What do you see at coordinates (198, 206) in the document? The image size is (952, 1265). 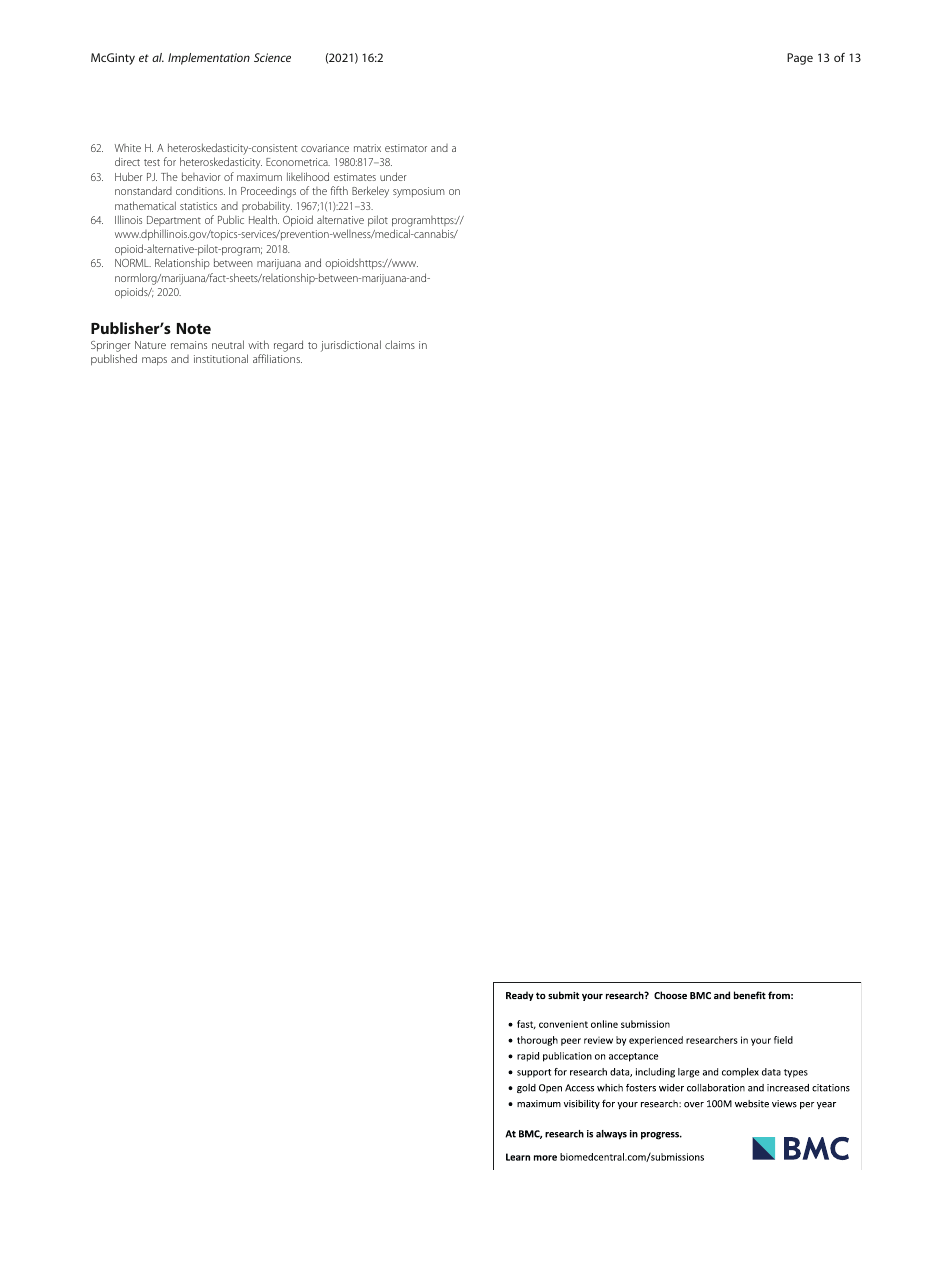 I see `statistics` at bounding box center [198, 206].
